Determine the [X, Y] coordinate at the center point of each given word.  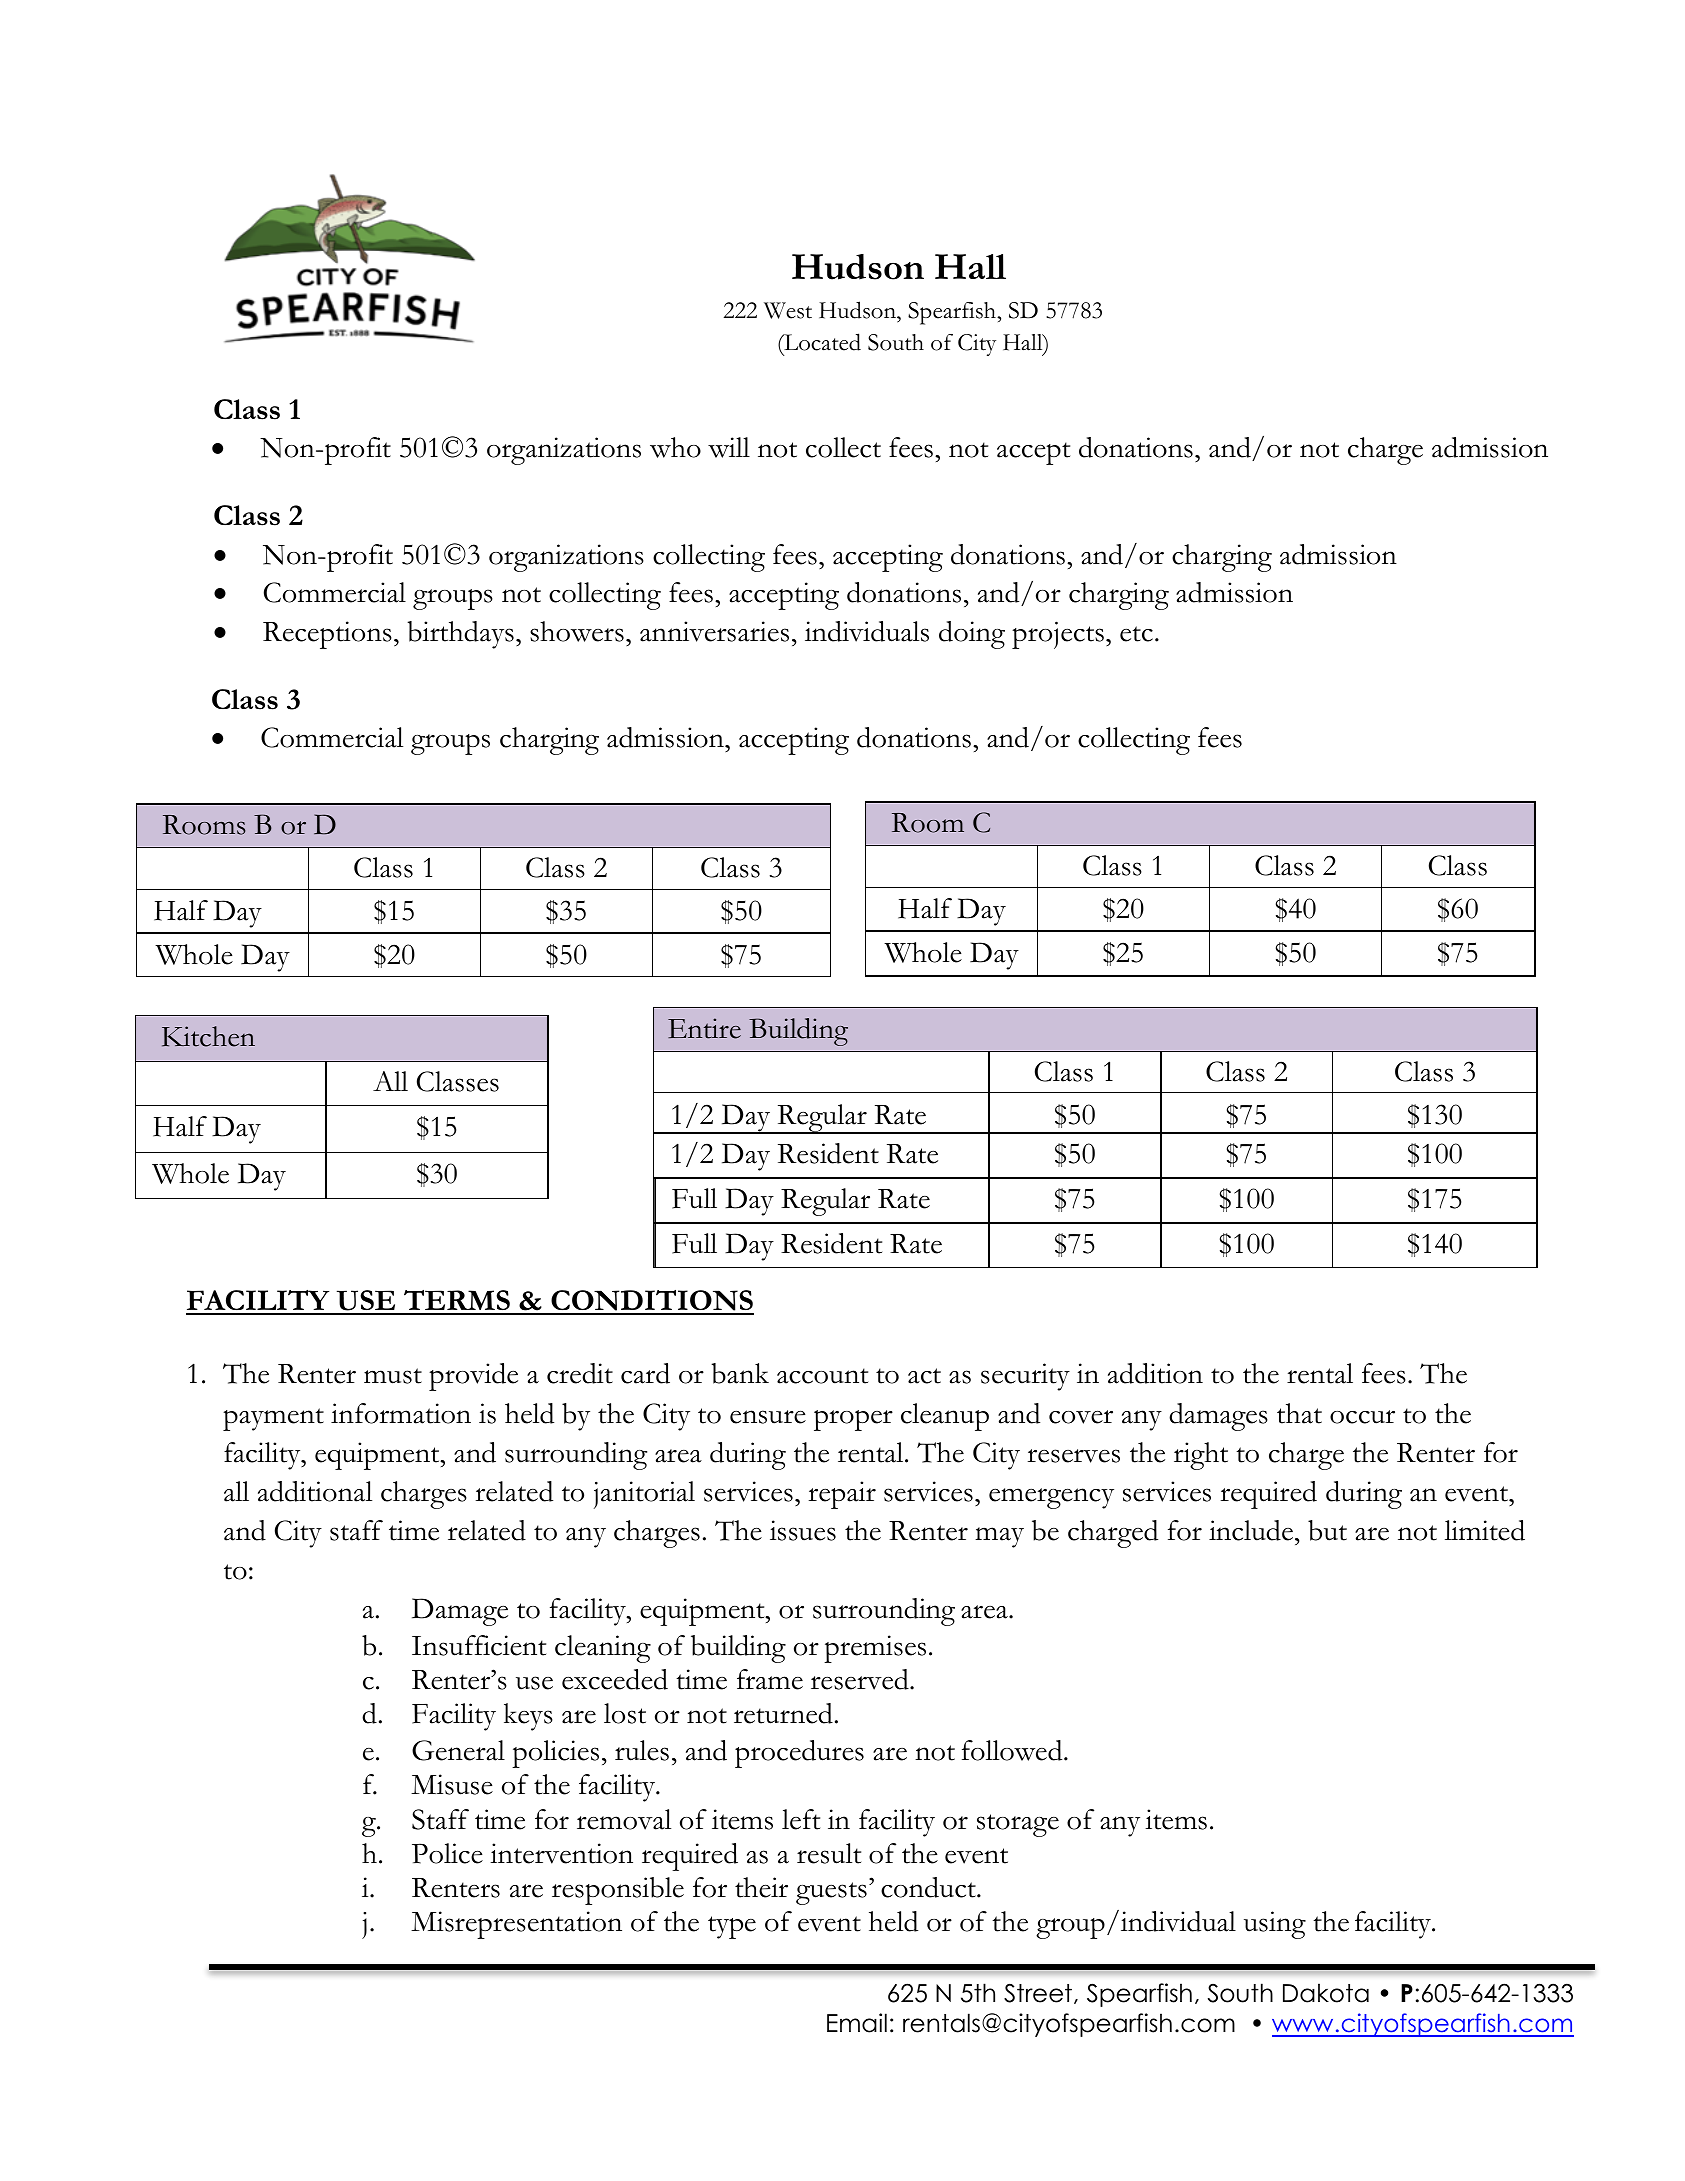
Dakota [1326, 1993]
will [729, 447]
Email [857, 2023]
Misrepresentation [516, 1925]
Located [821, 343]
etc [1136, 634]
